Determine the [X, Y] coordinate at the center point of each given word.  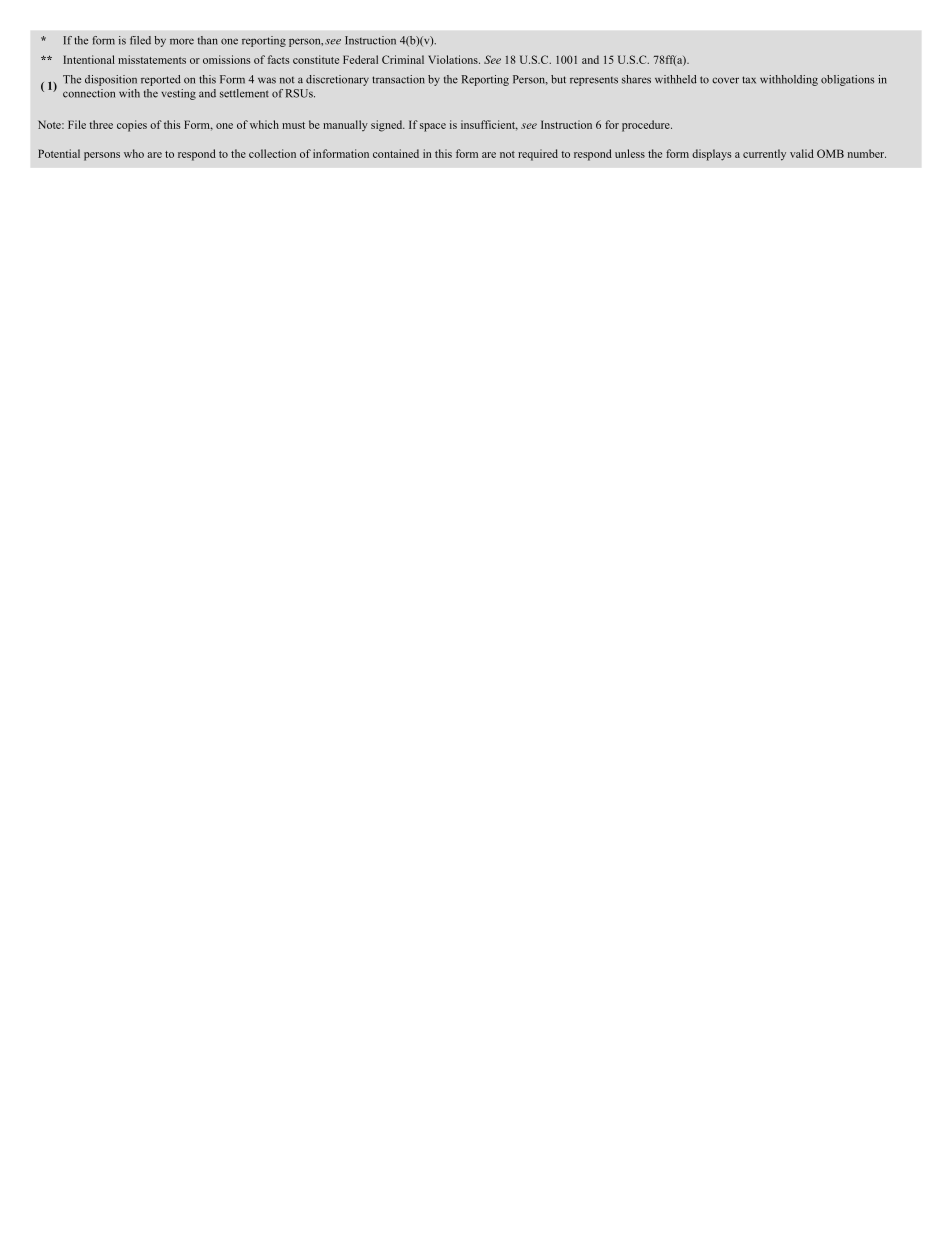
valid [802, 153]
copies [132, 126]
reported [161, 80]
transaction [398, 79]
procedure [647, 126]
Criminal [403, 59]
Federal [360, 59]
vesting [178, 94]
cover [725, 80]
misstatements [152, 59]
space [433, 127]
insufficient [489, 125]
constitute [316, 59]
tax [749, 80]
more [182, 41]
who [134, 153]
